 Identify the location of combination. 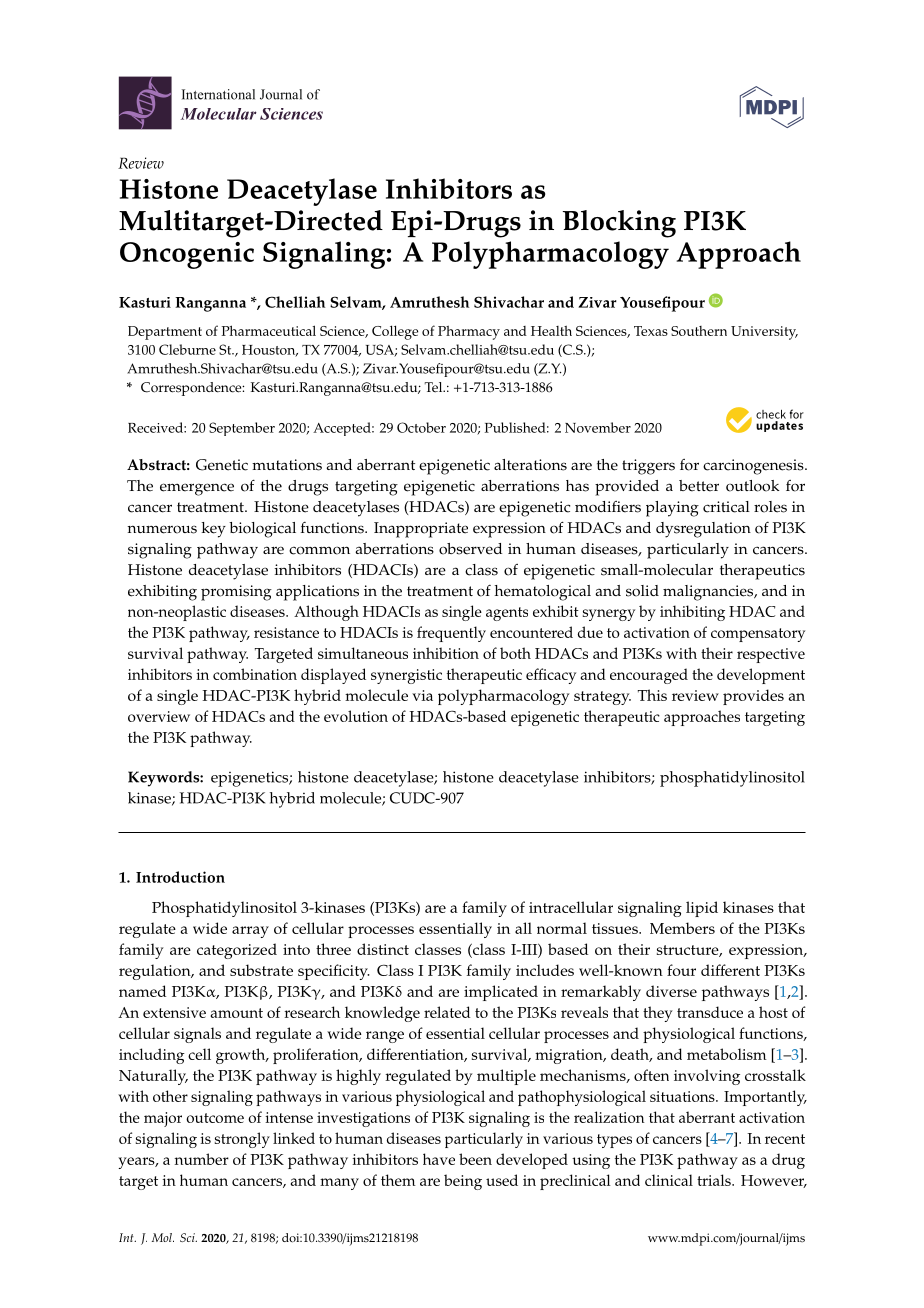
(255, 674).
